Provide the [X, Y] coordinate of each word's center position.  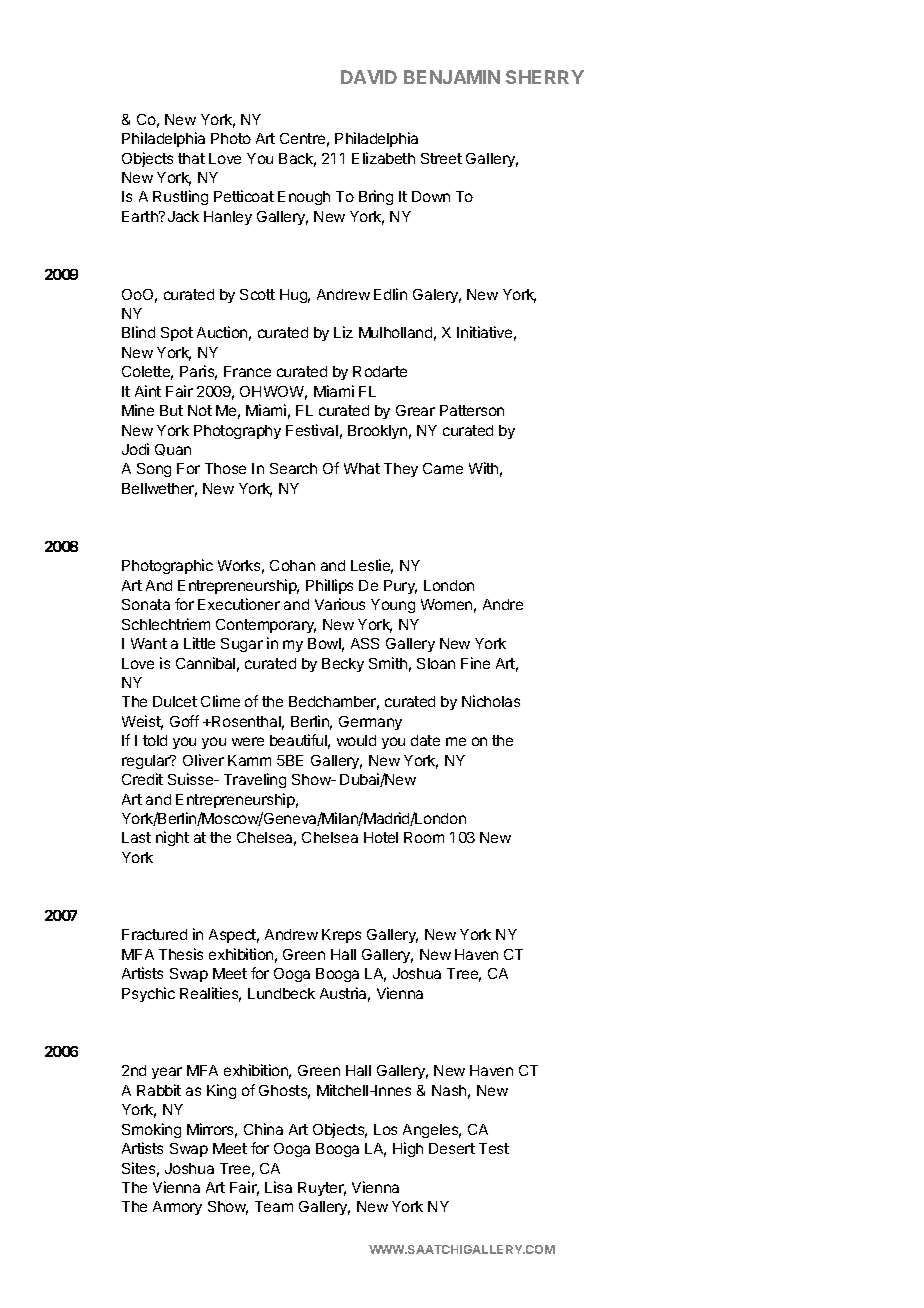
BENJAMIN [452, 77]
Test [494, 1148]
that [191, 158]
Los [385, 1129]
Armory [177, 1208]
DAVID [369, 77]
